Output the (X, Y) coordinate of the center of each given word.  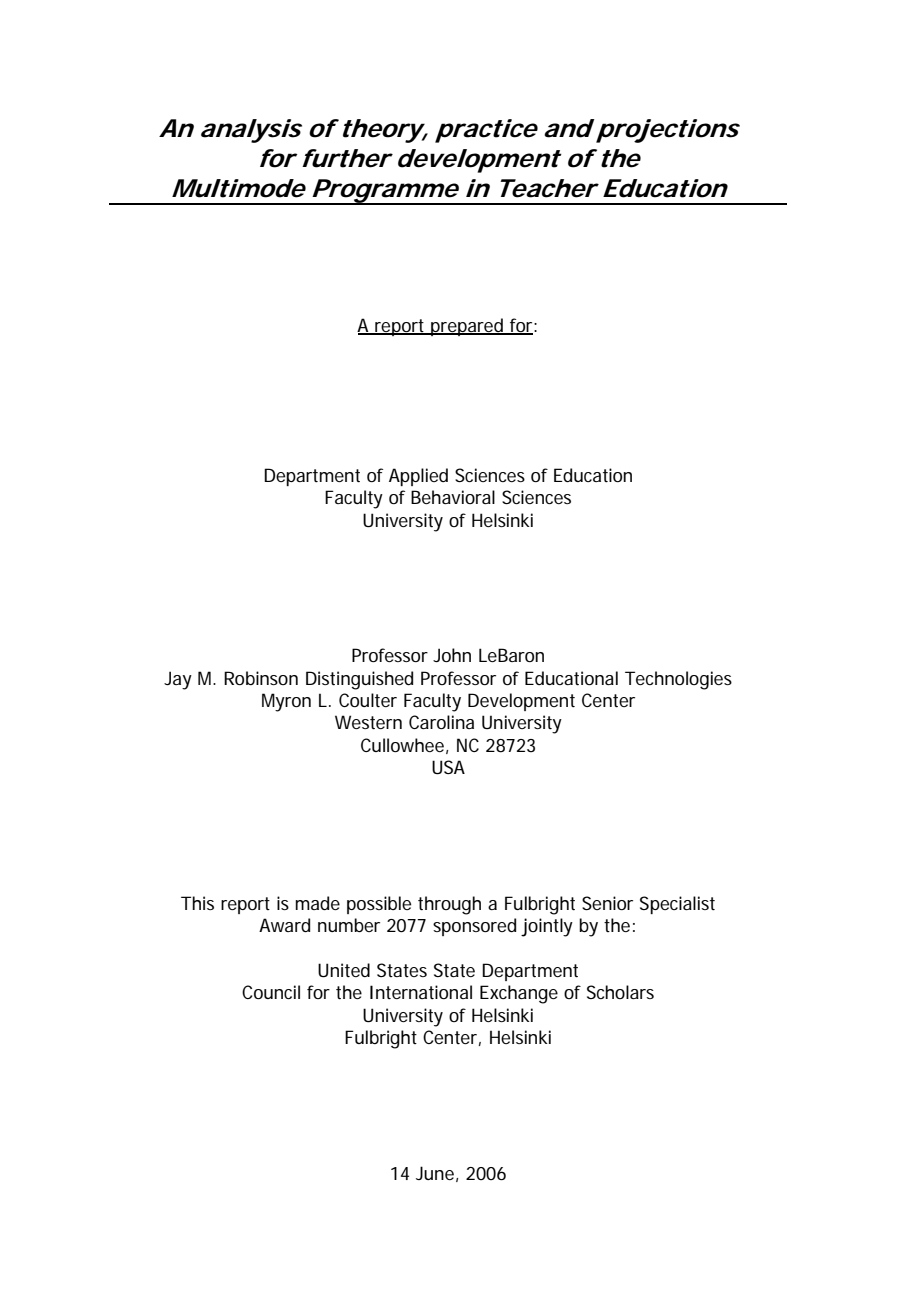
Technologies (678, 680)
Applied (418, 477)
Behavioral (453, 497)
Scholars (620, 992)
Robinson (261, 678)
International (421, 992)
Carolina (441, 722)
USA (448, 767)
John (452, 655)
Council (271, 992)
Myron (286, 702)
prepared (467, 327)
